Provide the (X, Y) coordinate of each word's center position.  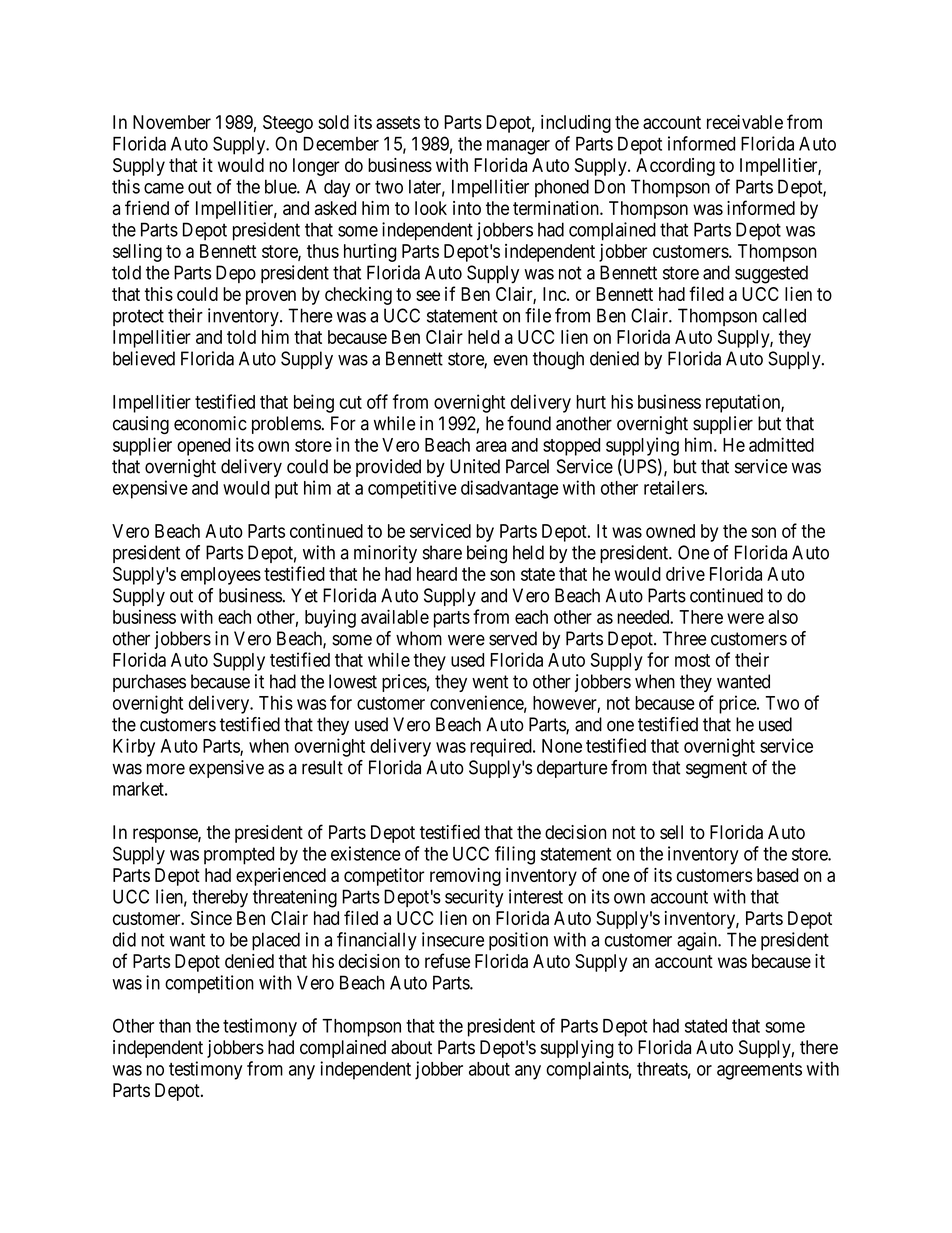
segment (716, 769)
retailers (674, 487)
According (675, 167)
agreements (759, 1071)
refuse (447, 960)
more (166, 769)
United (475, 466)
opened (203, 447)
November (172, 122)
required (502, 747)
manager (518, 147)
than (175, 1026)
